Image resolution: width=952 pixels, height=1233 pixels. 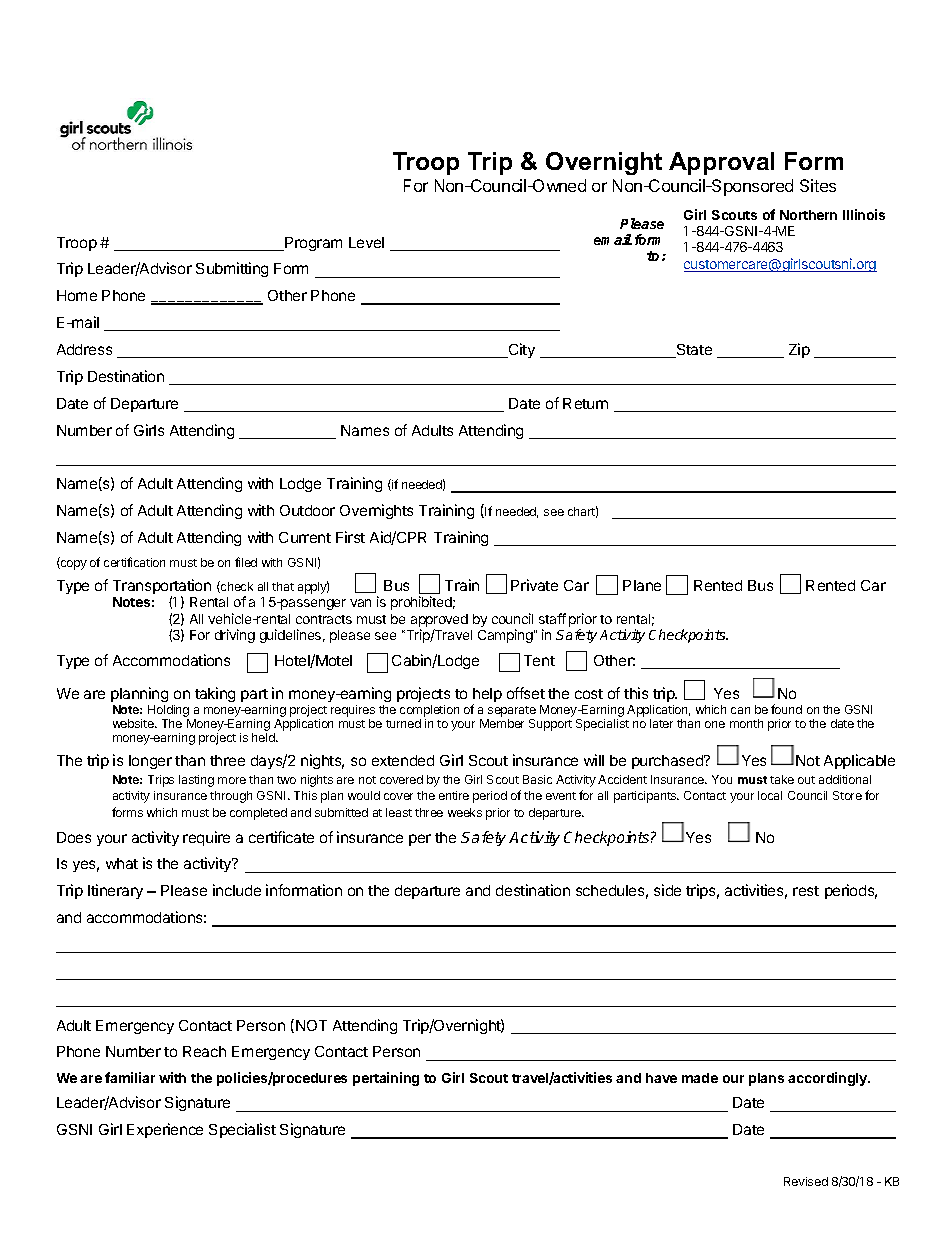 I want to click on pertaining, so click(x=386, y=1079).
